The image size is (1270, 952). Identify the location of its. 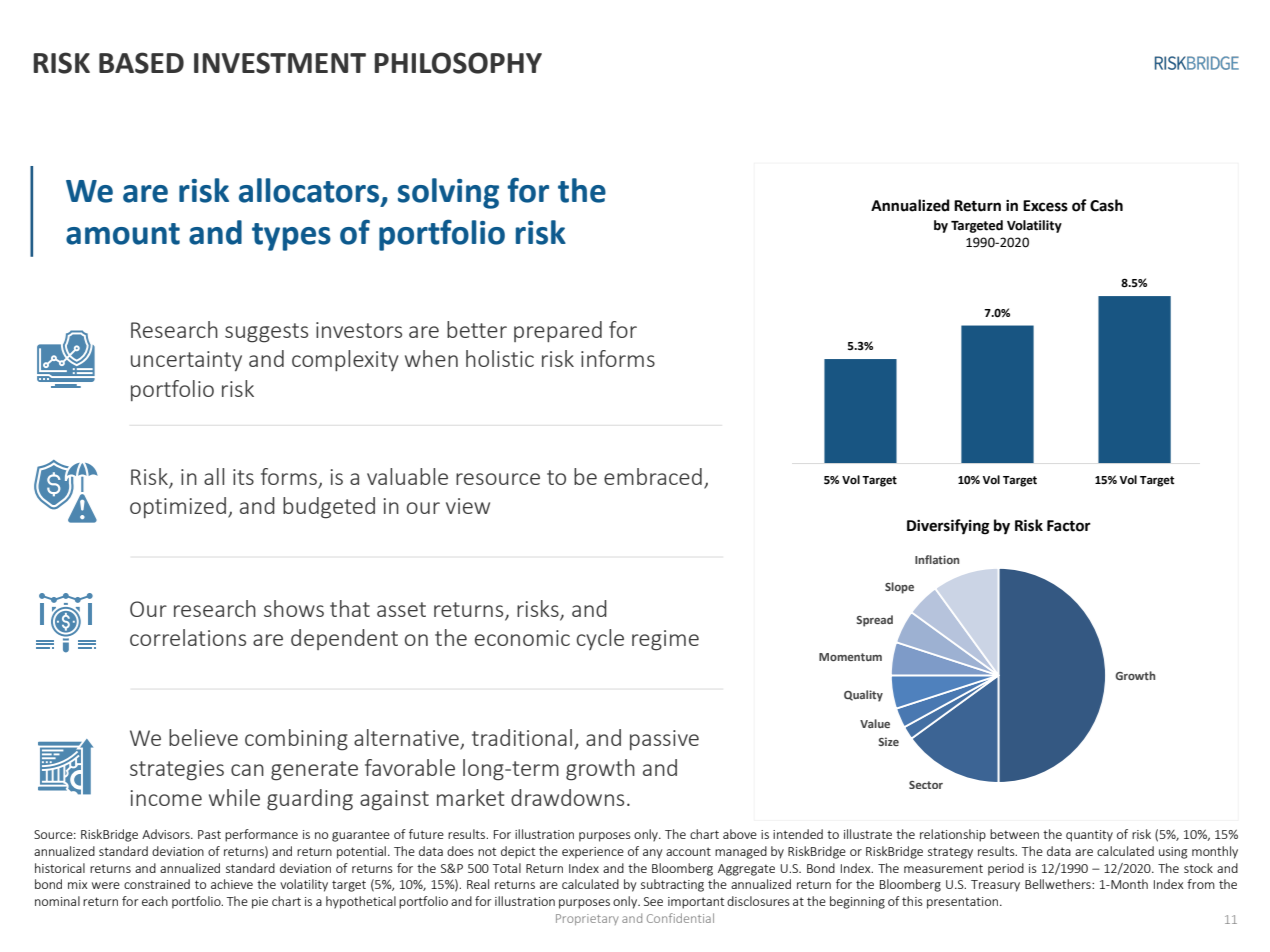
(243, 477).
